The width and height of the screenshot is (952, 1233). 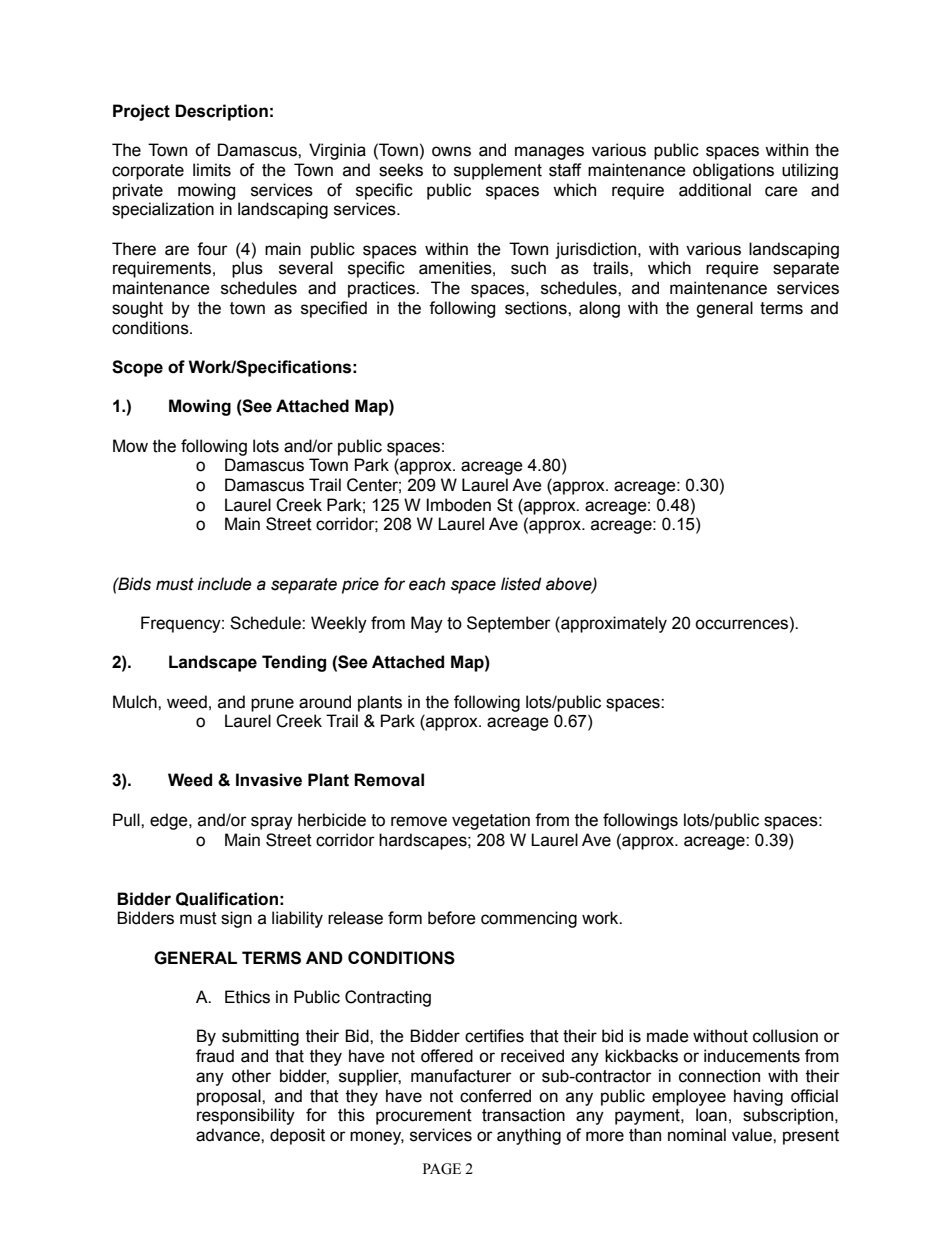 What do you see at coordinates (509, 624) in the screenshot?
I see `September` at bounding box center [509, 624].
